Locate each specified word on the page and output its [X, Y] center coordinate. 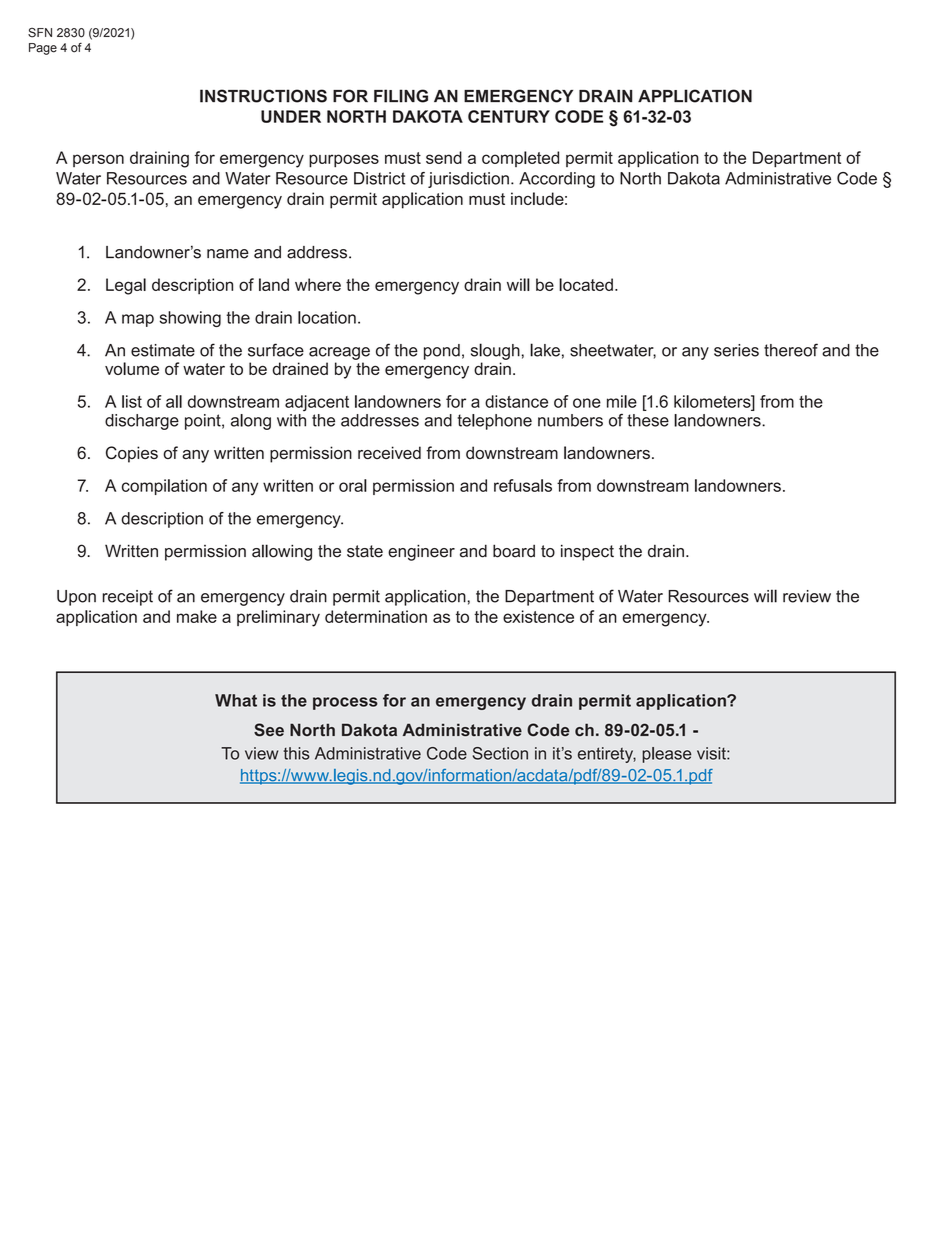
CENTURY [509, 116]
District [379, 178]
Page [43, 49]
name [228, 254]
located [586, 284]
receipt [127, 598]
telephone [494, 422]
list [132, 401]
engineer [421, 552]
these [648, 420]
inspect [587, 552]
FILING [401, 96]
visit [712, 753]
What [236, 700]
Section [500, 753]
